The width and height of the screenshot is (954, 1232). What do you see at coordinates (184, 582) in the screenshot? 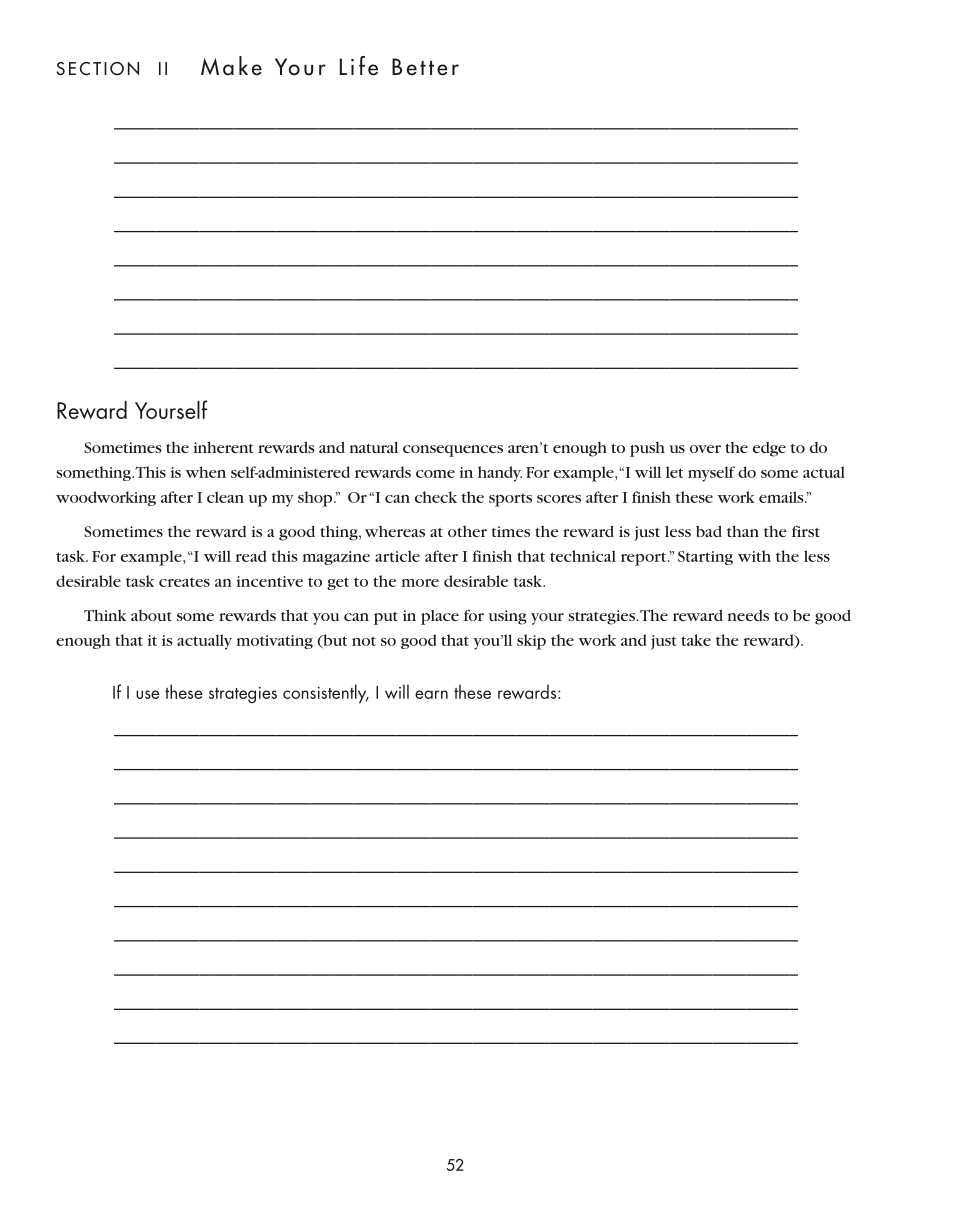
I see `creates` at bounding box center [184, 582].
